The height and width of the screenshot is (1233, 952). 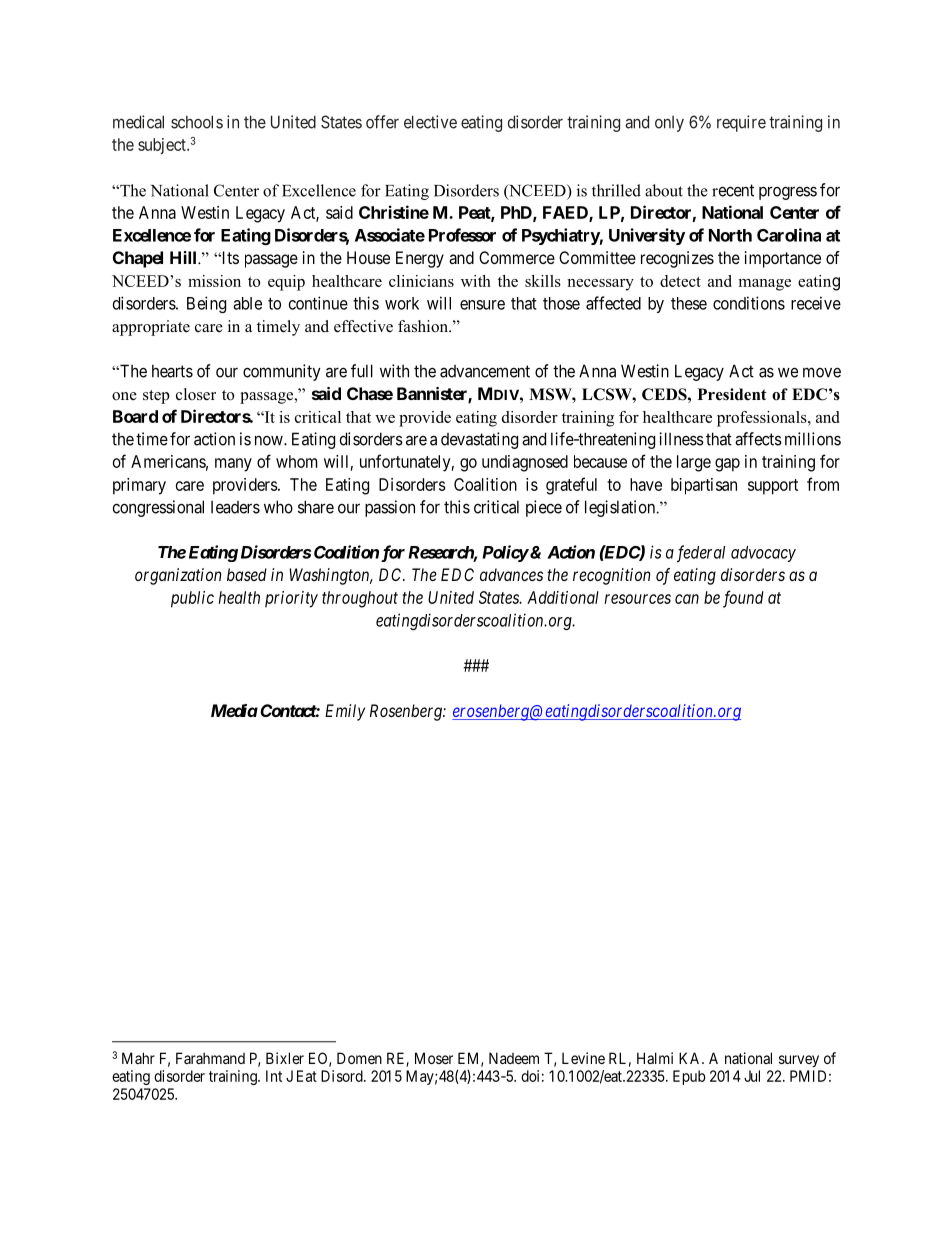 I want to click on Moser, so click(x=434, y=1058).
